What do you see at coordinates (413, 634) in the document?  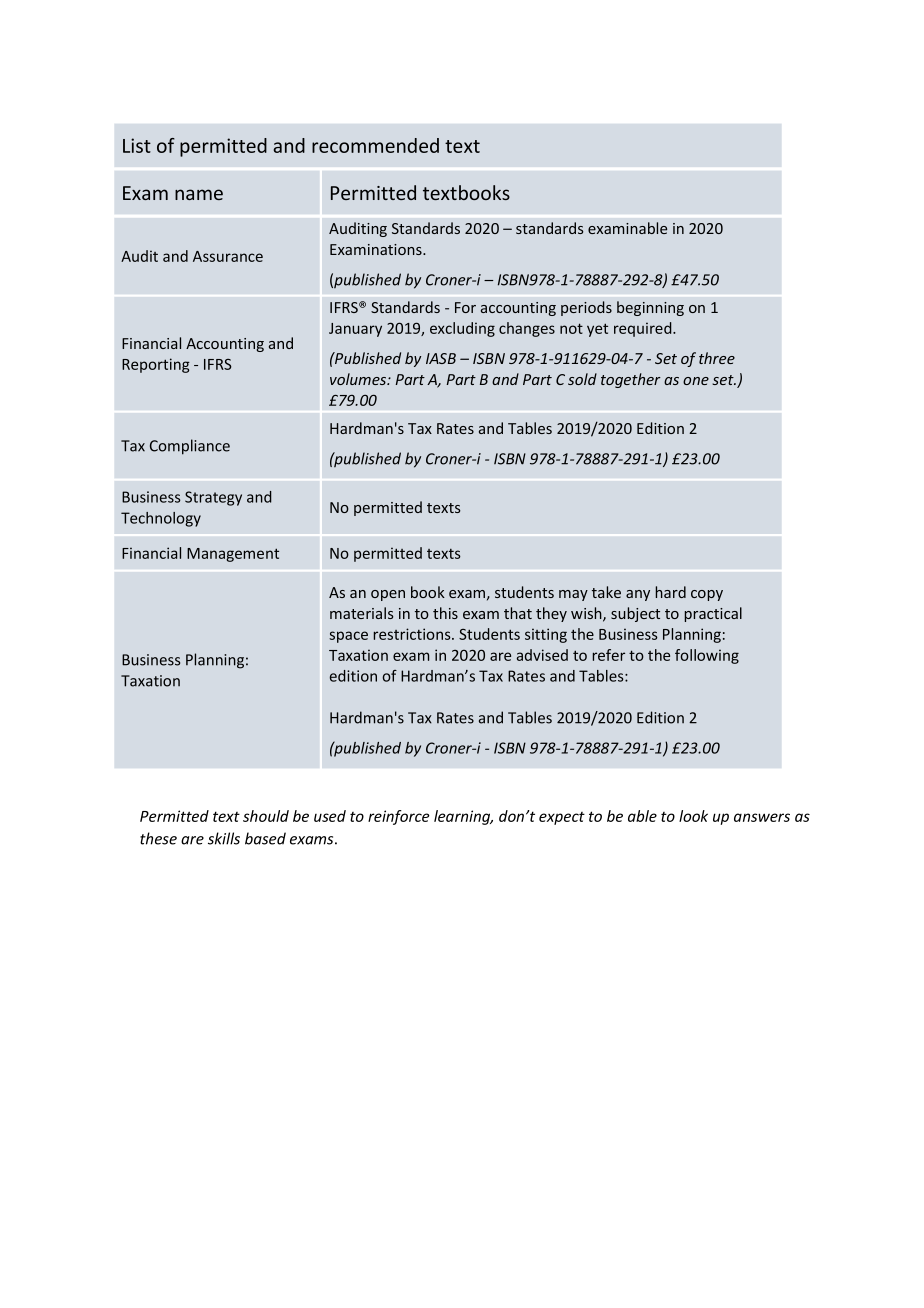 I see `restrictions` at bounding box center [413, 634].
